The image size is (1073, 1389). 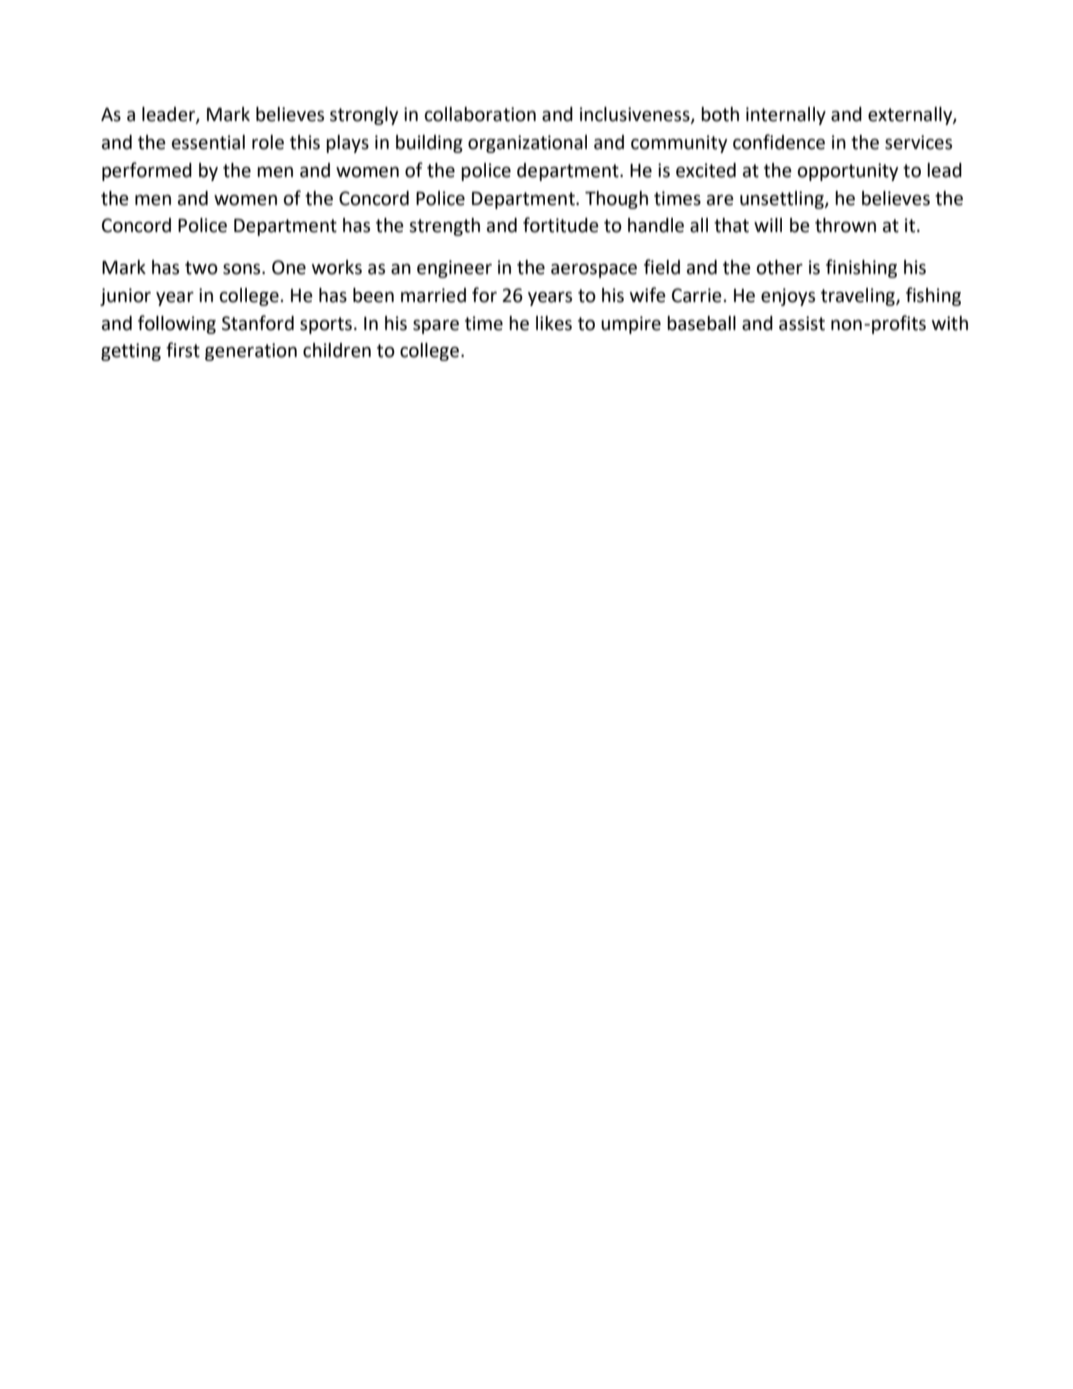 What do you see at coordinates (364, 116) in the page?
I see `strongly` at bounding box center [364, 116].
